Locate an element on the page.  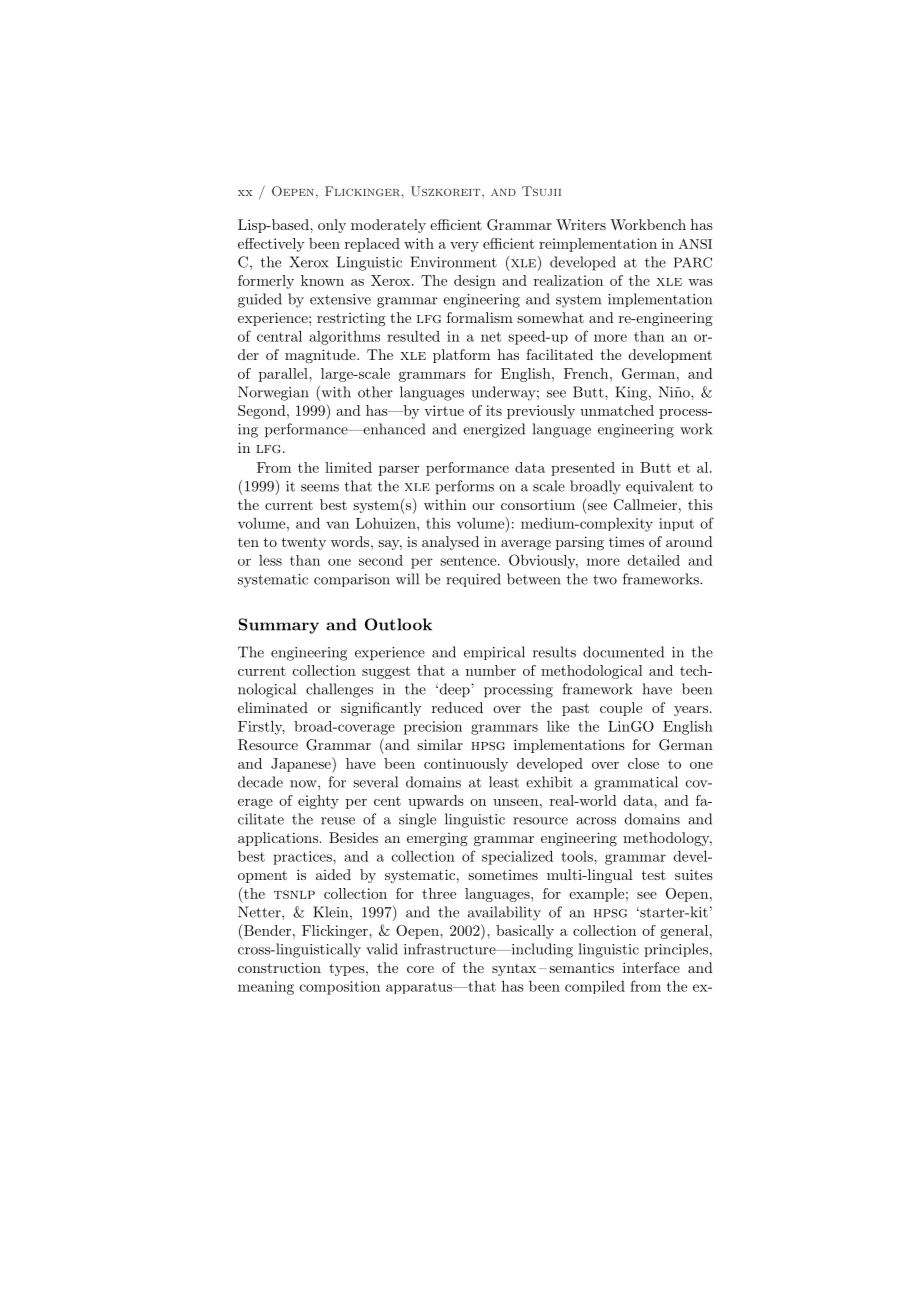
eliminated is located at coordinates (273, 707).
